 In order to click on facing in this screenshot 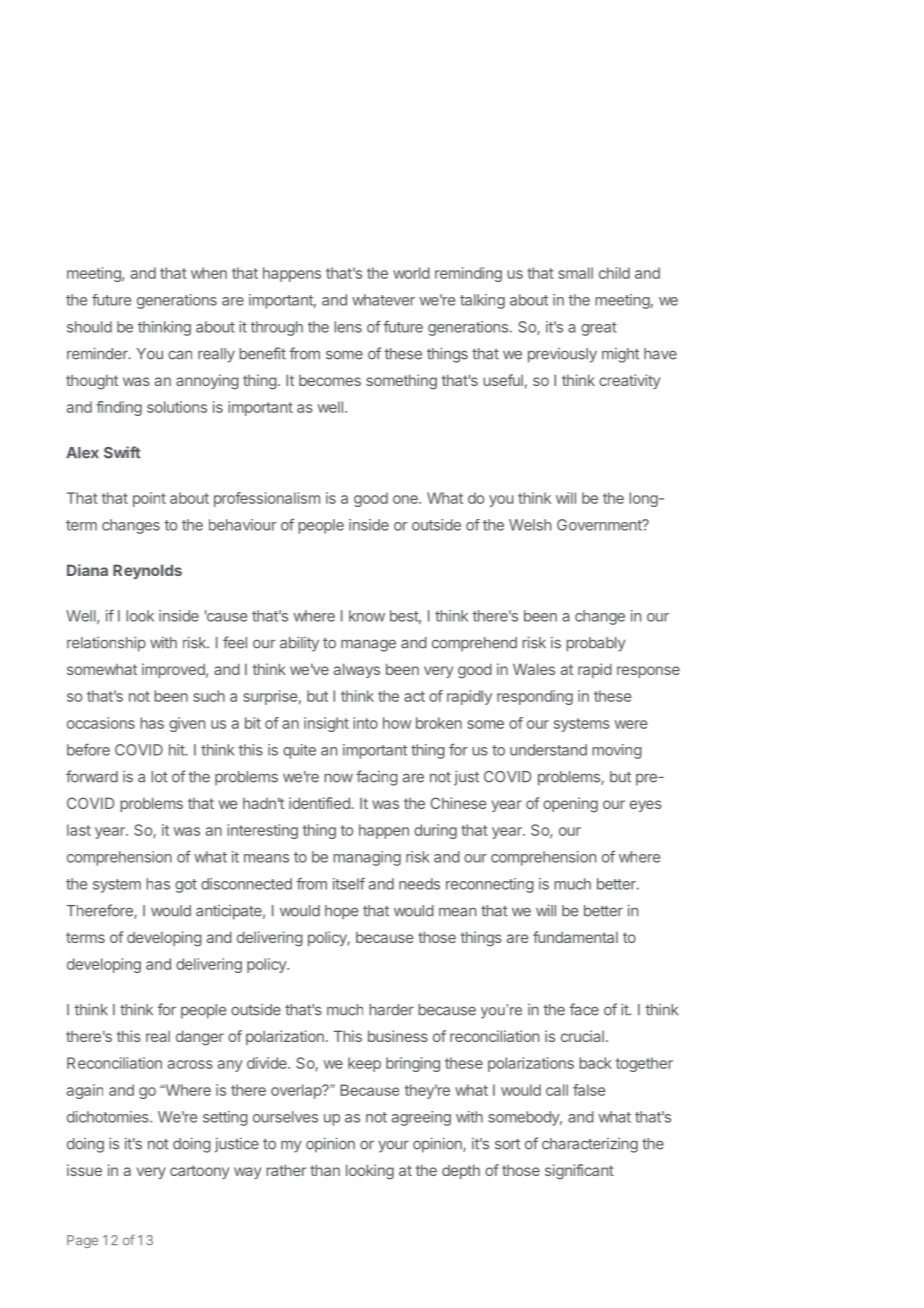, I will do `click(377, 778)`.
